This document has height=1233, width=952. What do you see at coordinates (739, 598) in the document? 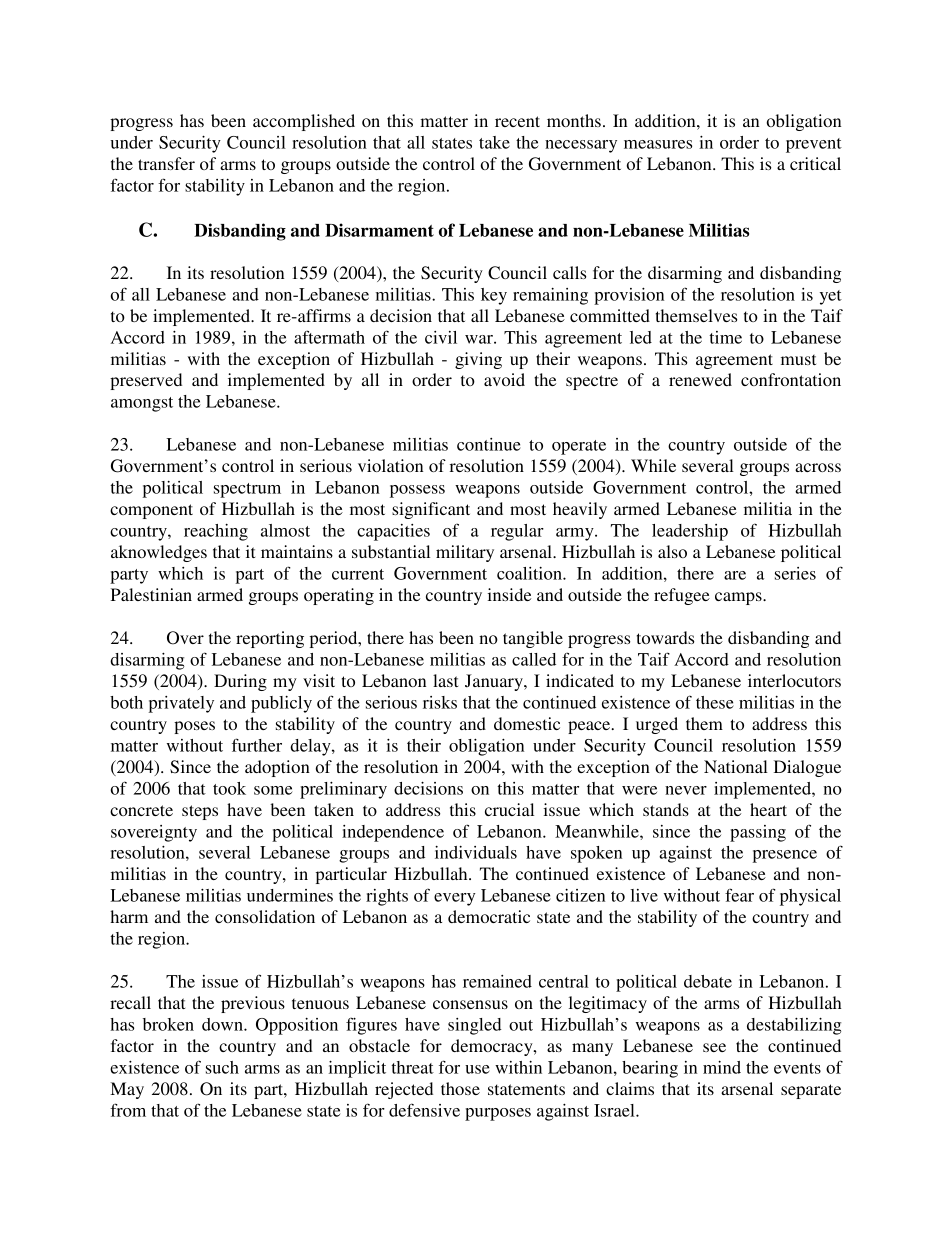
I see `camps` at bounding box center [739, 598].
